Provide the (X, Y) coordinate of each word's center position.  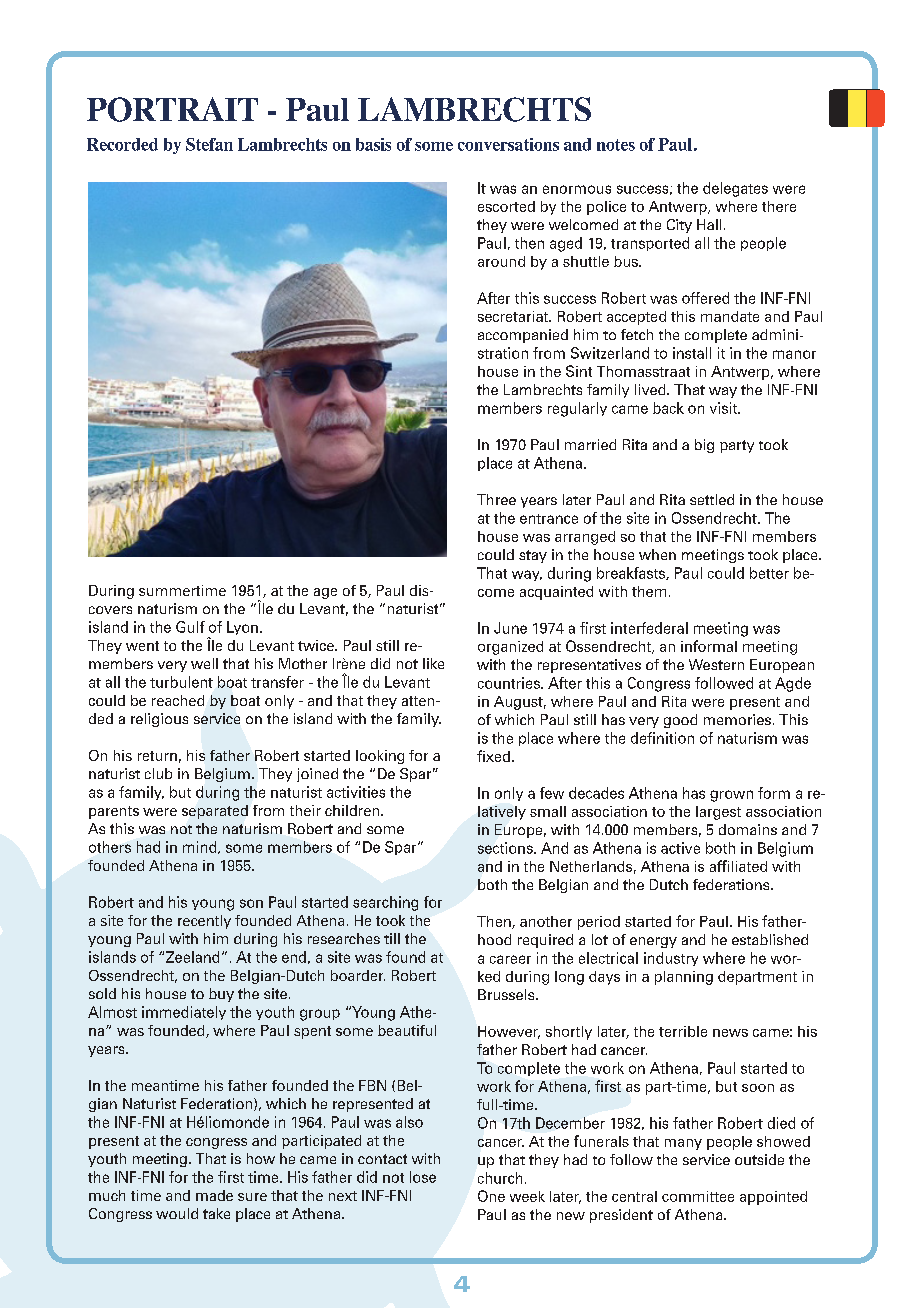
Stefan (209, 144)
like (433, 663)
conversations (508, 144)
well (204, 663)
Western (716, 664)
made (214, 1195)
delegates (735, 189)
